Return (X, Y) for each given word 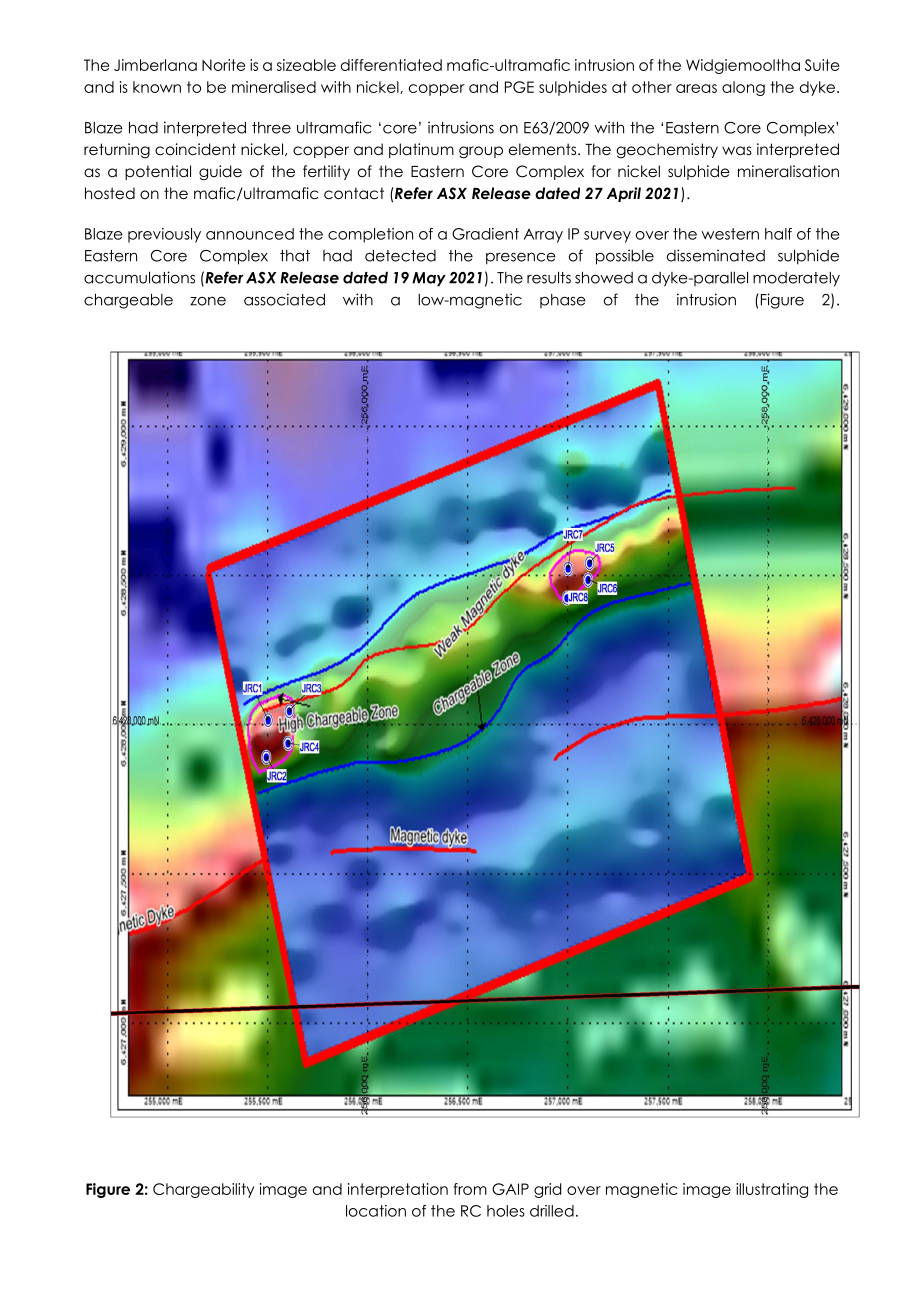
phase (563, 301)
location (376, 1211)
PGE (519, 87)
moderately (796, 279)
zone (208, 301)
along (743, 88)
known (157, 87)
